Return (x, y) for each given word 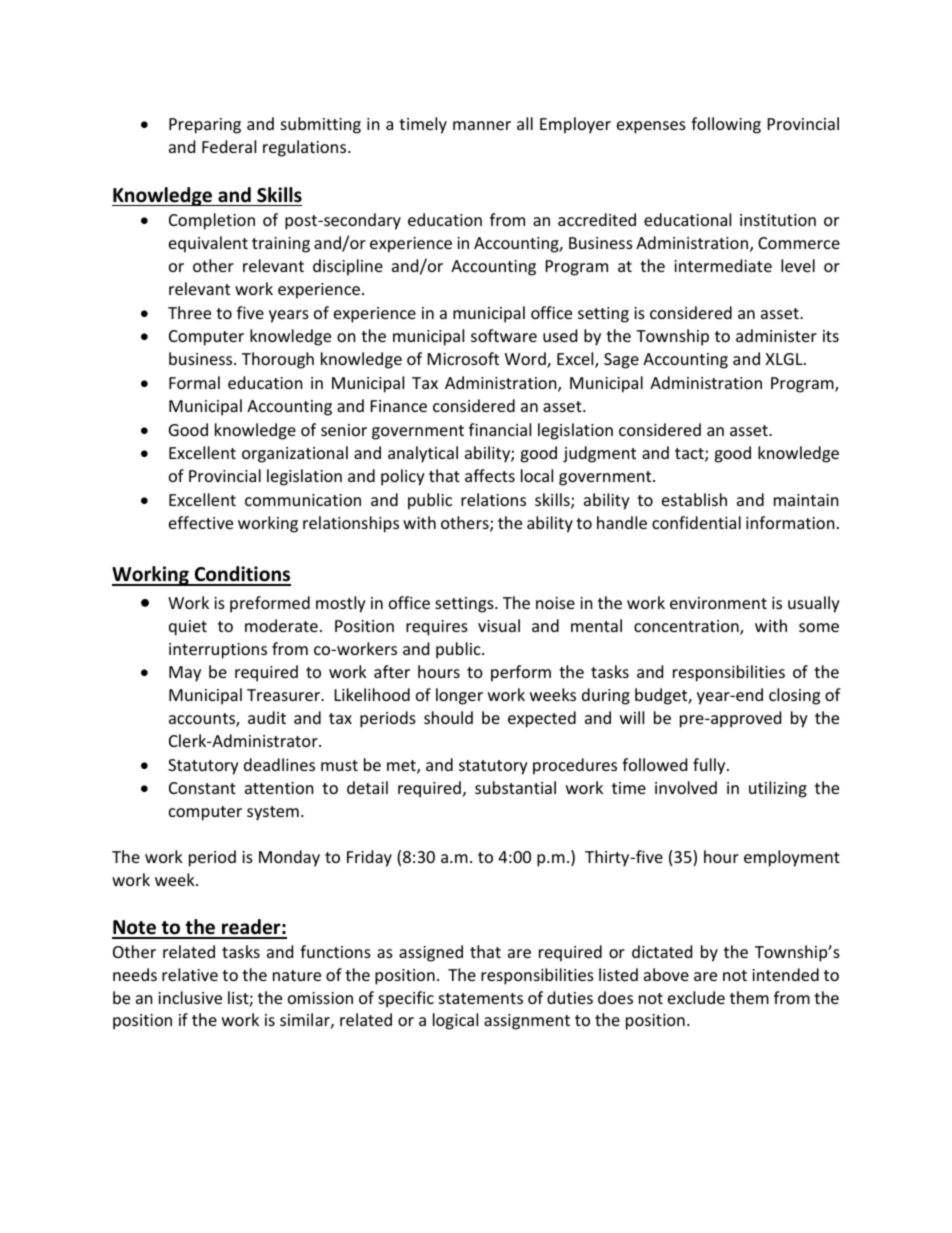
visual (499, 625)
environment (718, 603)
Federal (229, 146)
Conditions (241, 575)
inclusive (190, 997)
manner (482, 125)
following (726, 125)
